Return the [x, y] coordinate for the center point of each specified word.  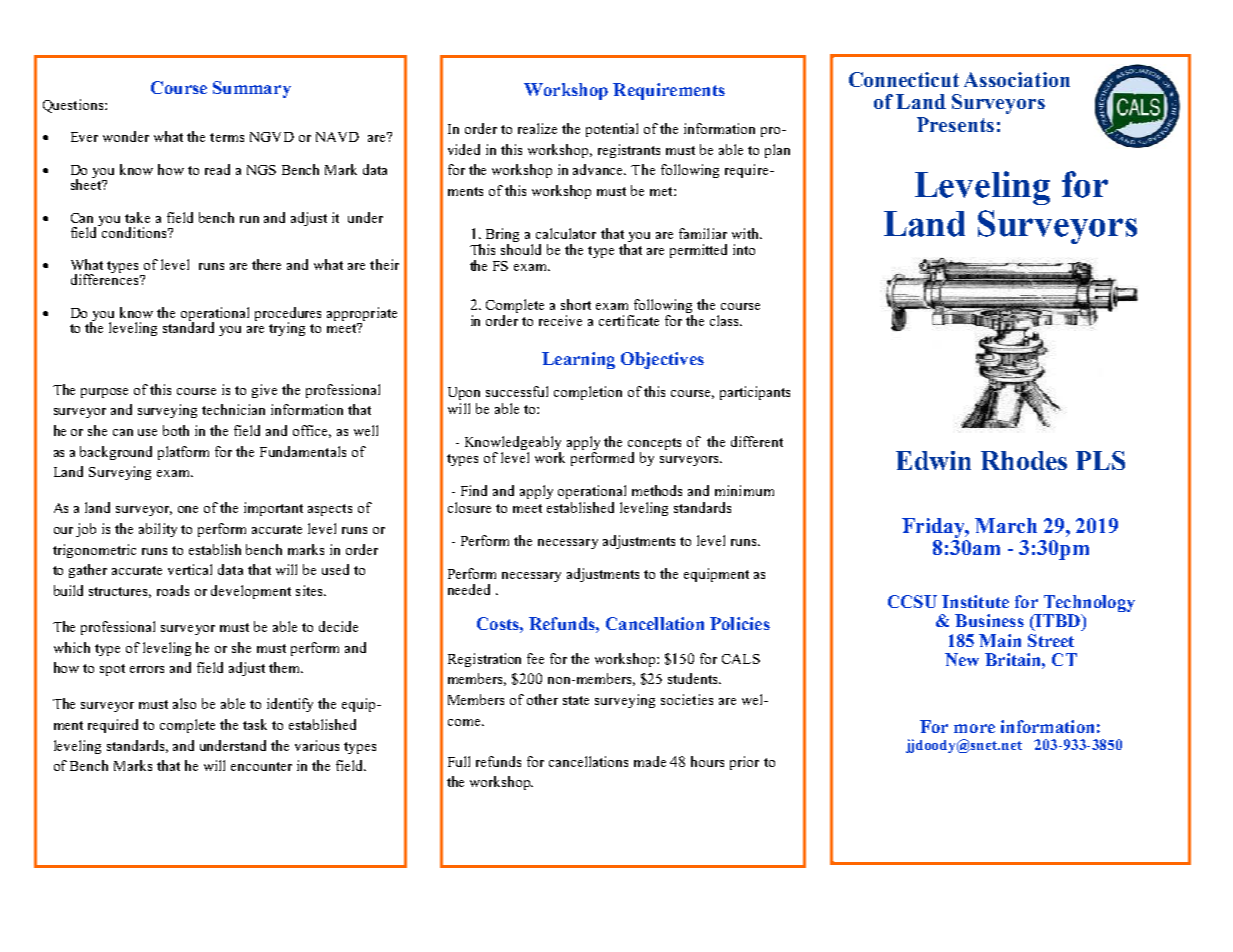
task [255, 724]
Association [1017, 79]
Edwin [933, 460]
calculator [566, 233]
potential [612, 130]
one [188, 509]
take [137, 217]
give [264, 391]
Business [989, 620]
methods [657, 490]
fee [535, 658]
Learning [578, 360]
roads [173, 590]
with [746, 233]
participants [755, 393]
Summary [252, 89]
